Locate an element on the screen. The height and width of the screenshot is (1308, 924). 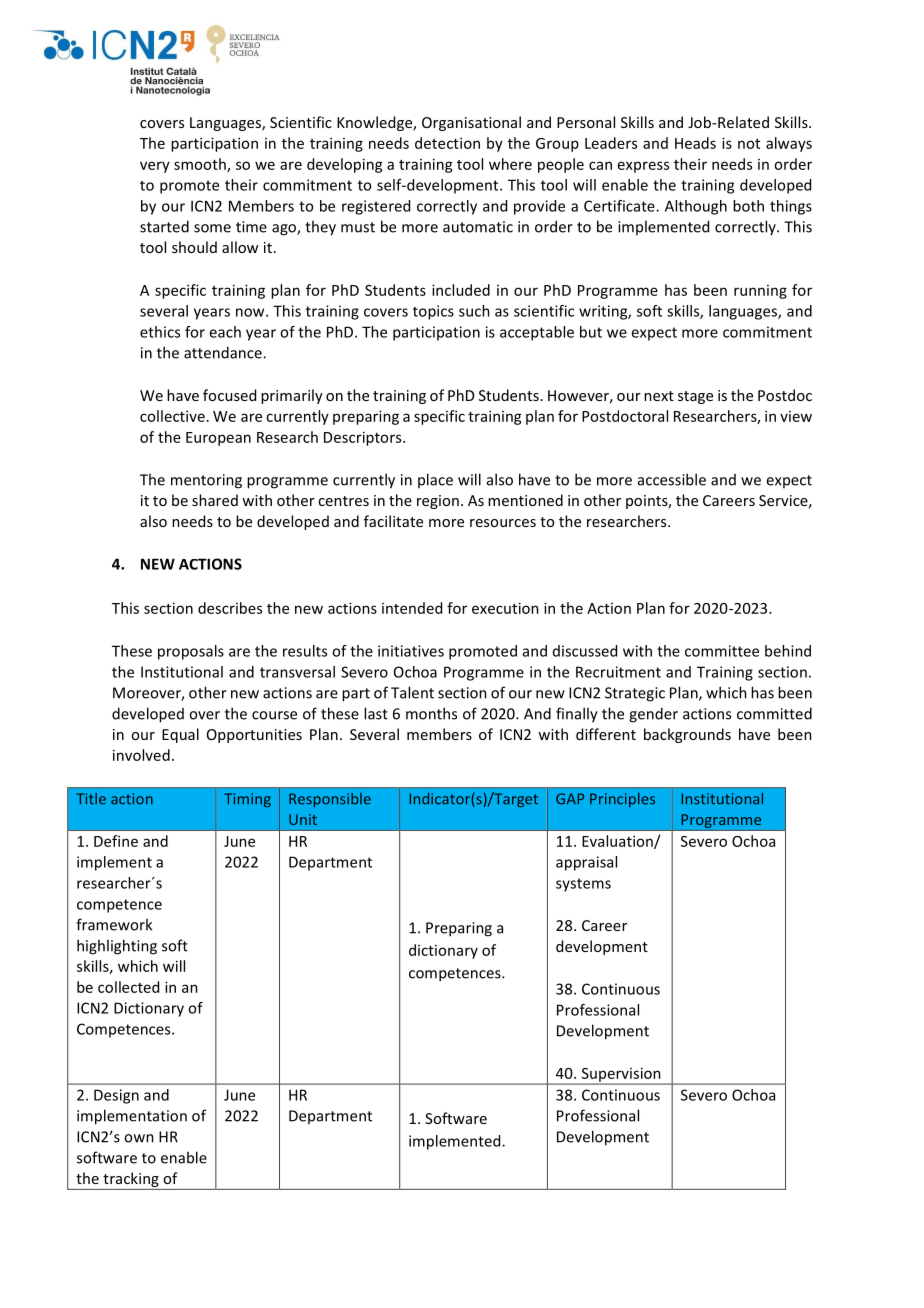
committee is located at coordinates (722, 651).
